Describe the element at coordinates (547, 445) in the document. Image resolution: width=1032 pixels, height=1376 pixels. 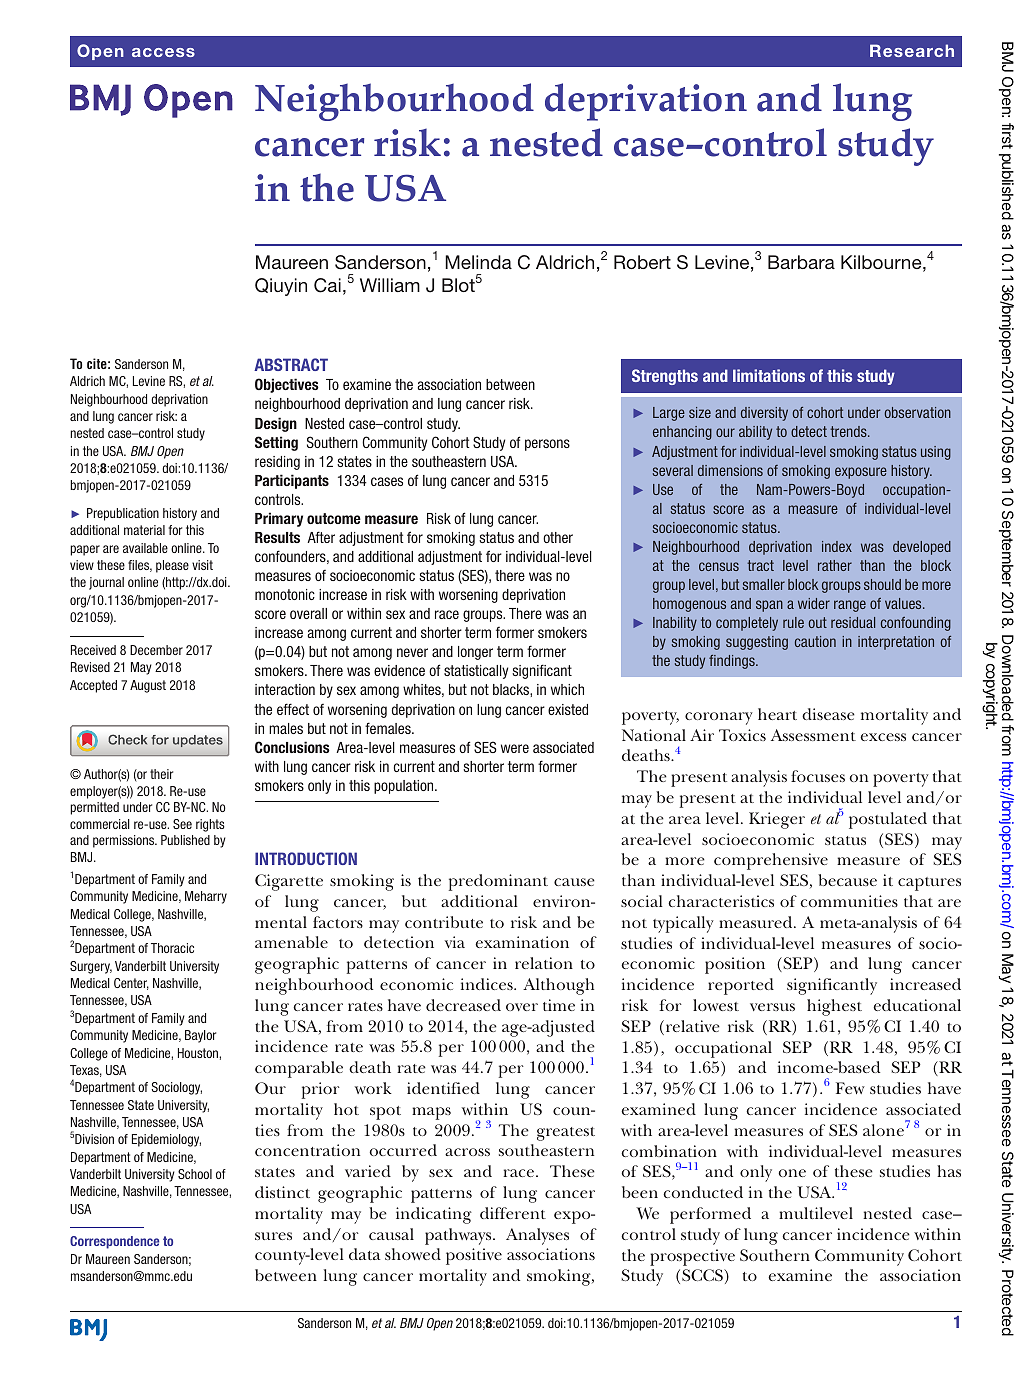
I see `persons` at that location.
